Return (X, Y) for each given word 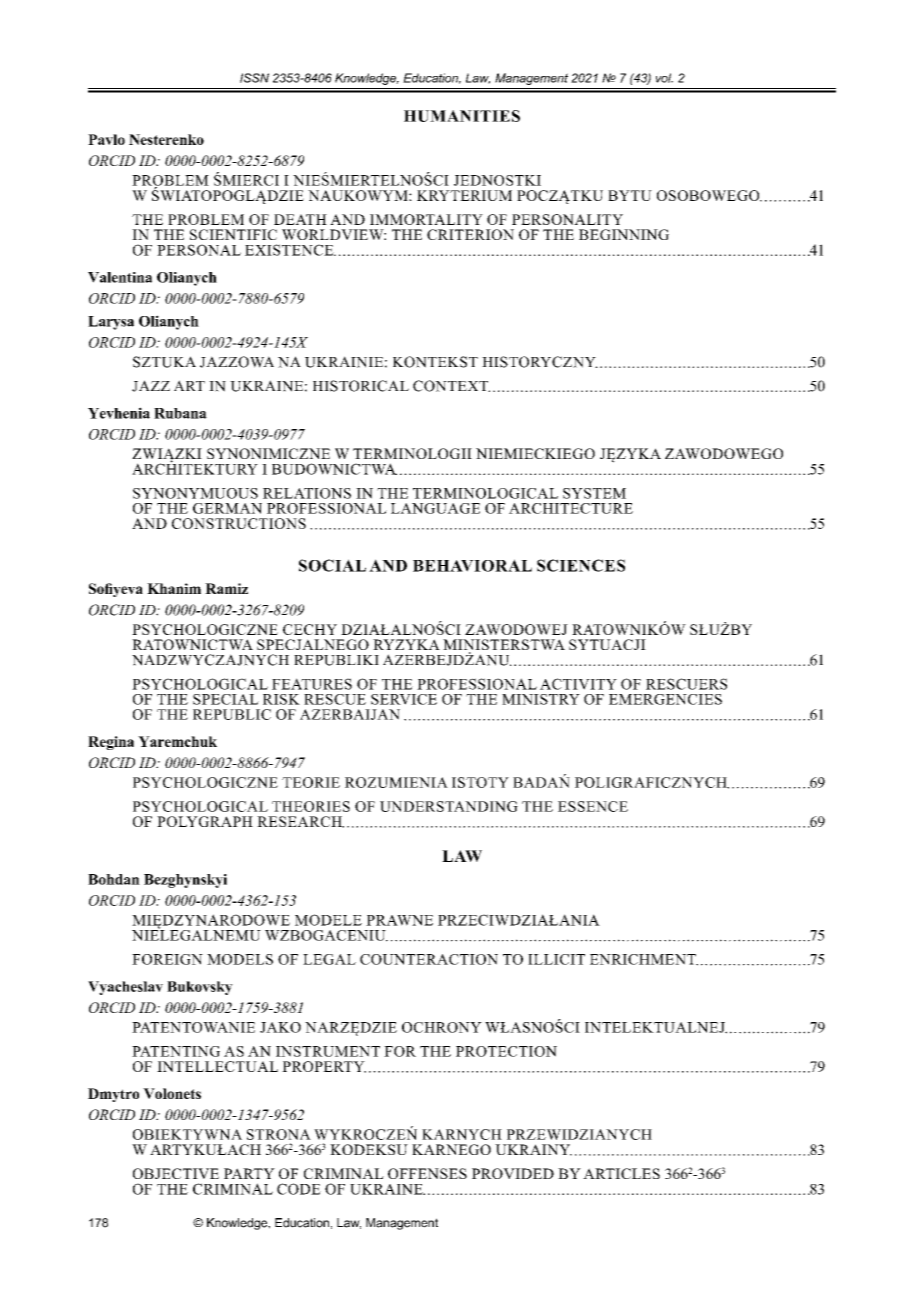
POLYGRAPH (205, 821)
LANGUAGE (435, 508)
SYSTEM (594, 493)
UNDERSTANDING (449, 806)
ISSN (254, 78)
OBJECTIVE (176, 1173)
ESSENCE (593, 806)
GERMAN (227, 508)
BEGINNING (624, 234)
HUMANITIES (462, 116)
